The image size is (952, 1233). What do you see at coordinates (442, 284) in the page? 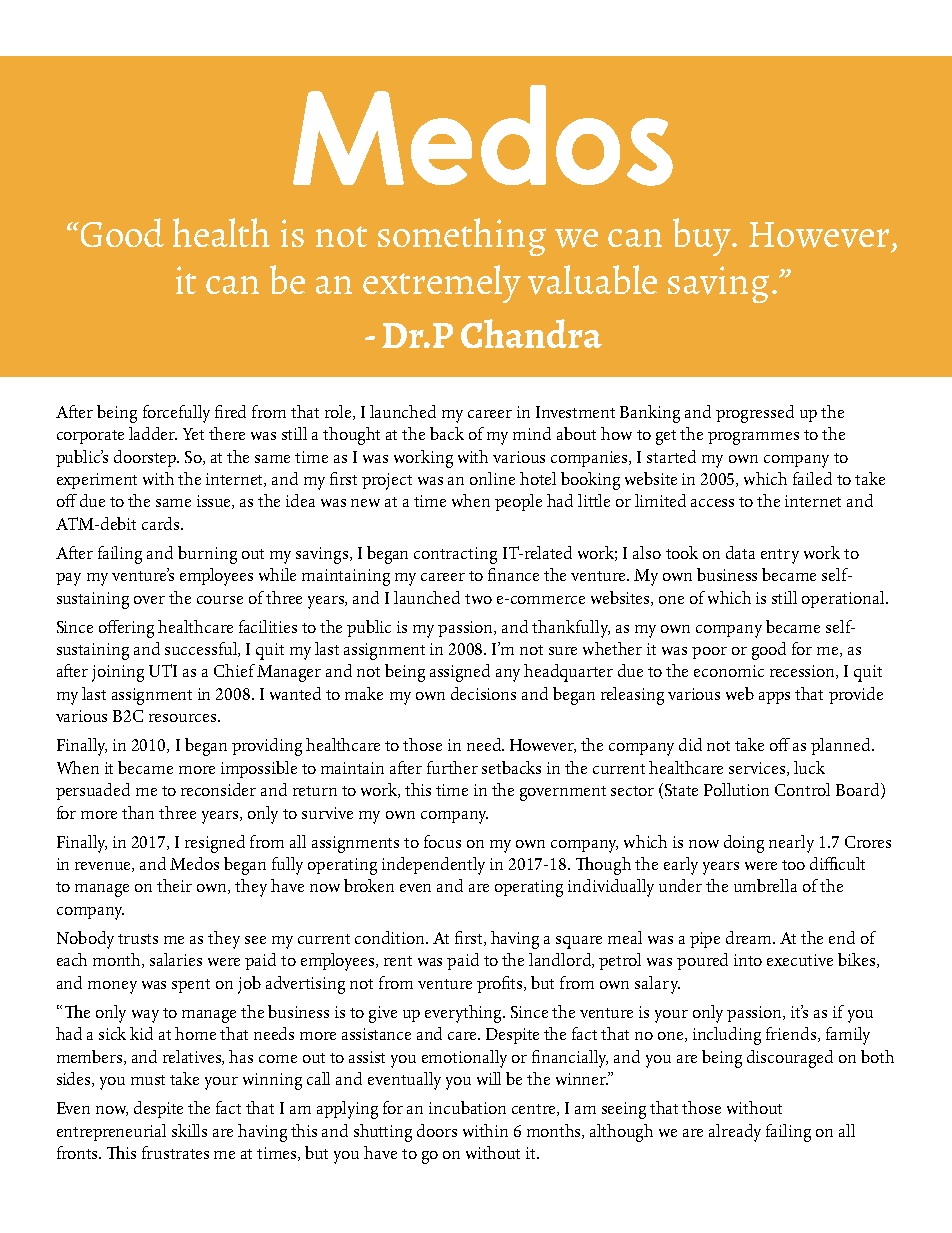
I see `extremely` at bounding box center [442, 284].
